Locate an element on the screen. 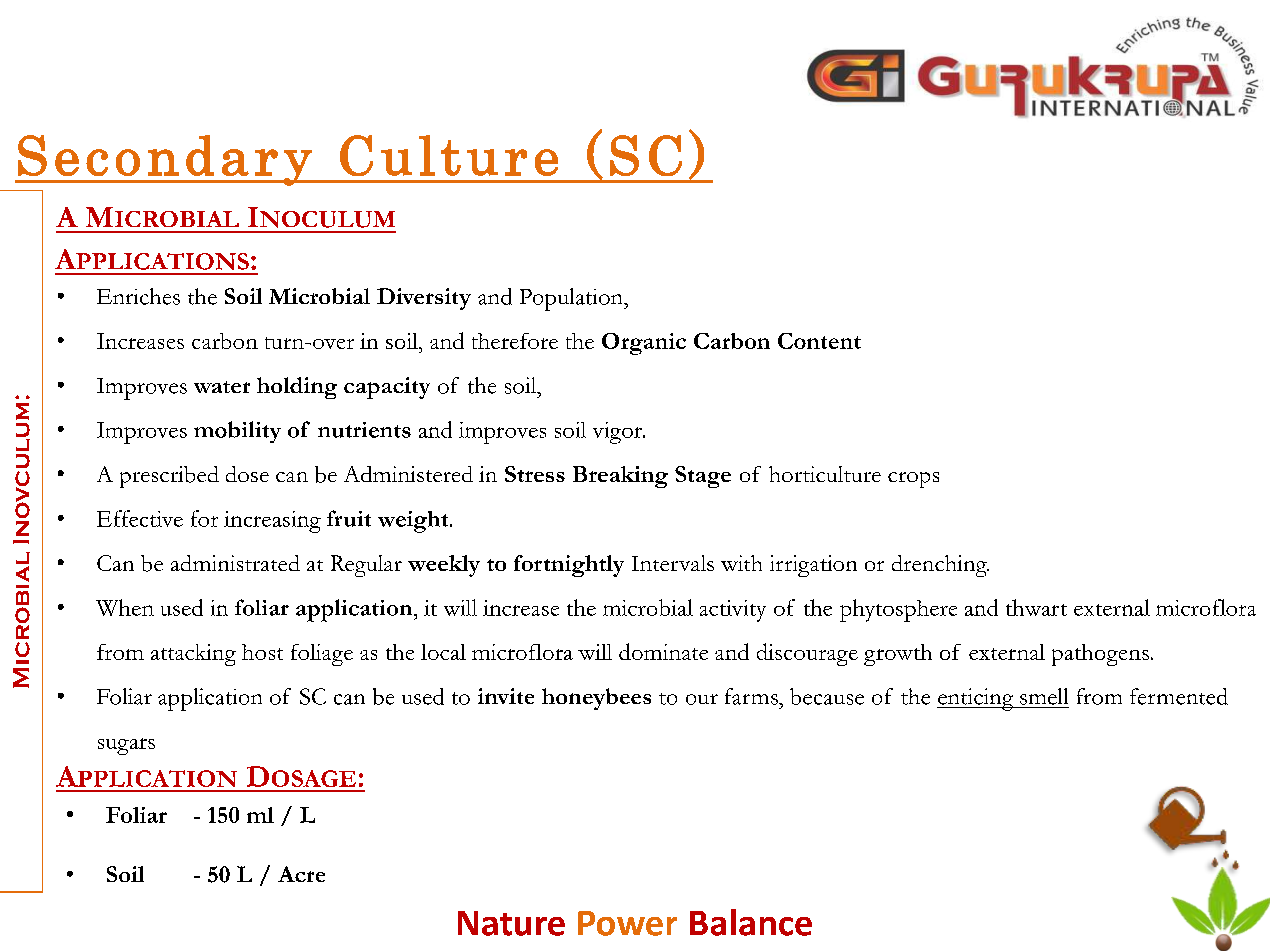  Enriches is located at coordinates (138, 296).
